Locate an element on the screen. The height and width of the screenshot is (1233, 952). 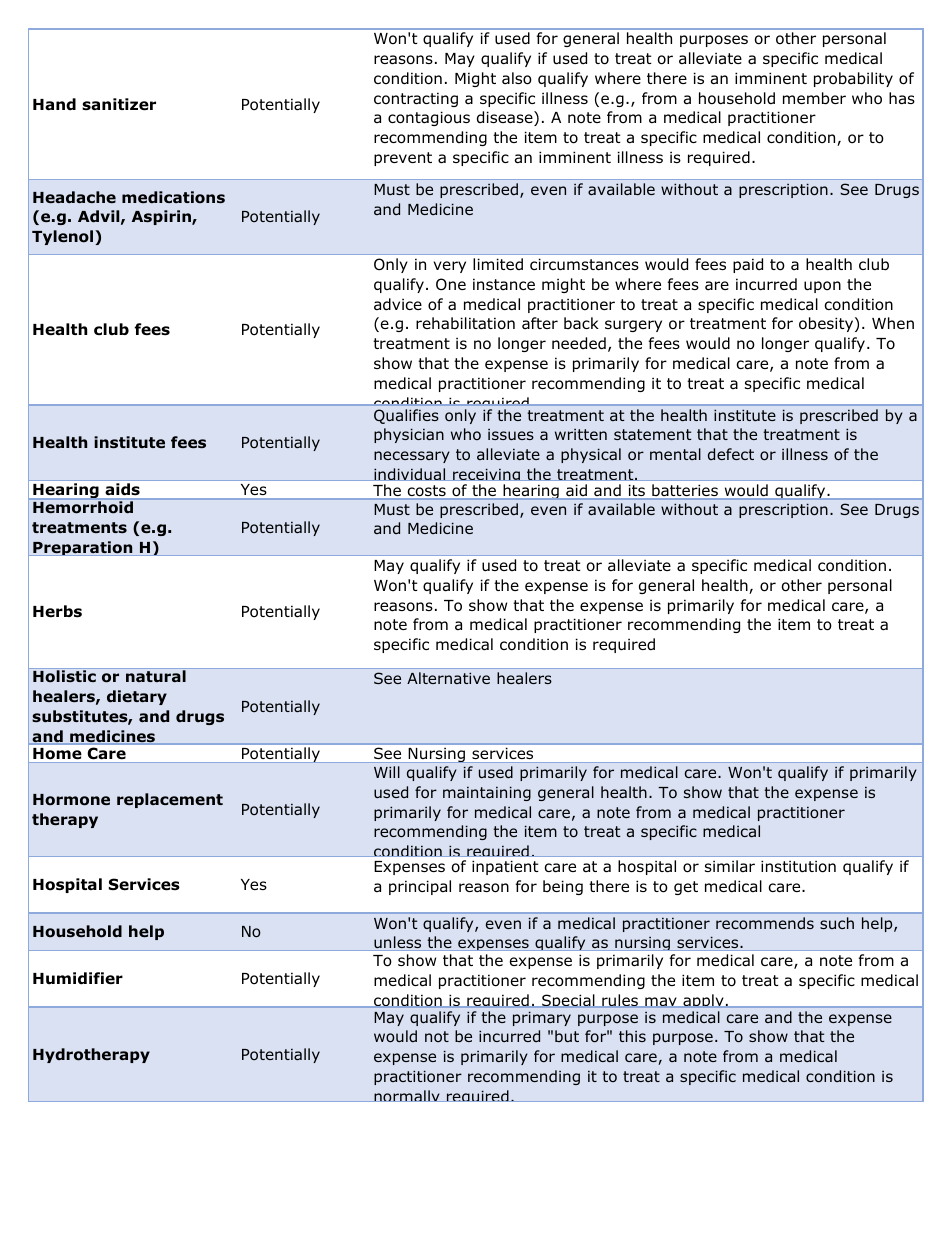
member is located at coordinates (814, 98).
